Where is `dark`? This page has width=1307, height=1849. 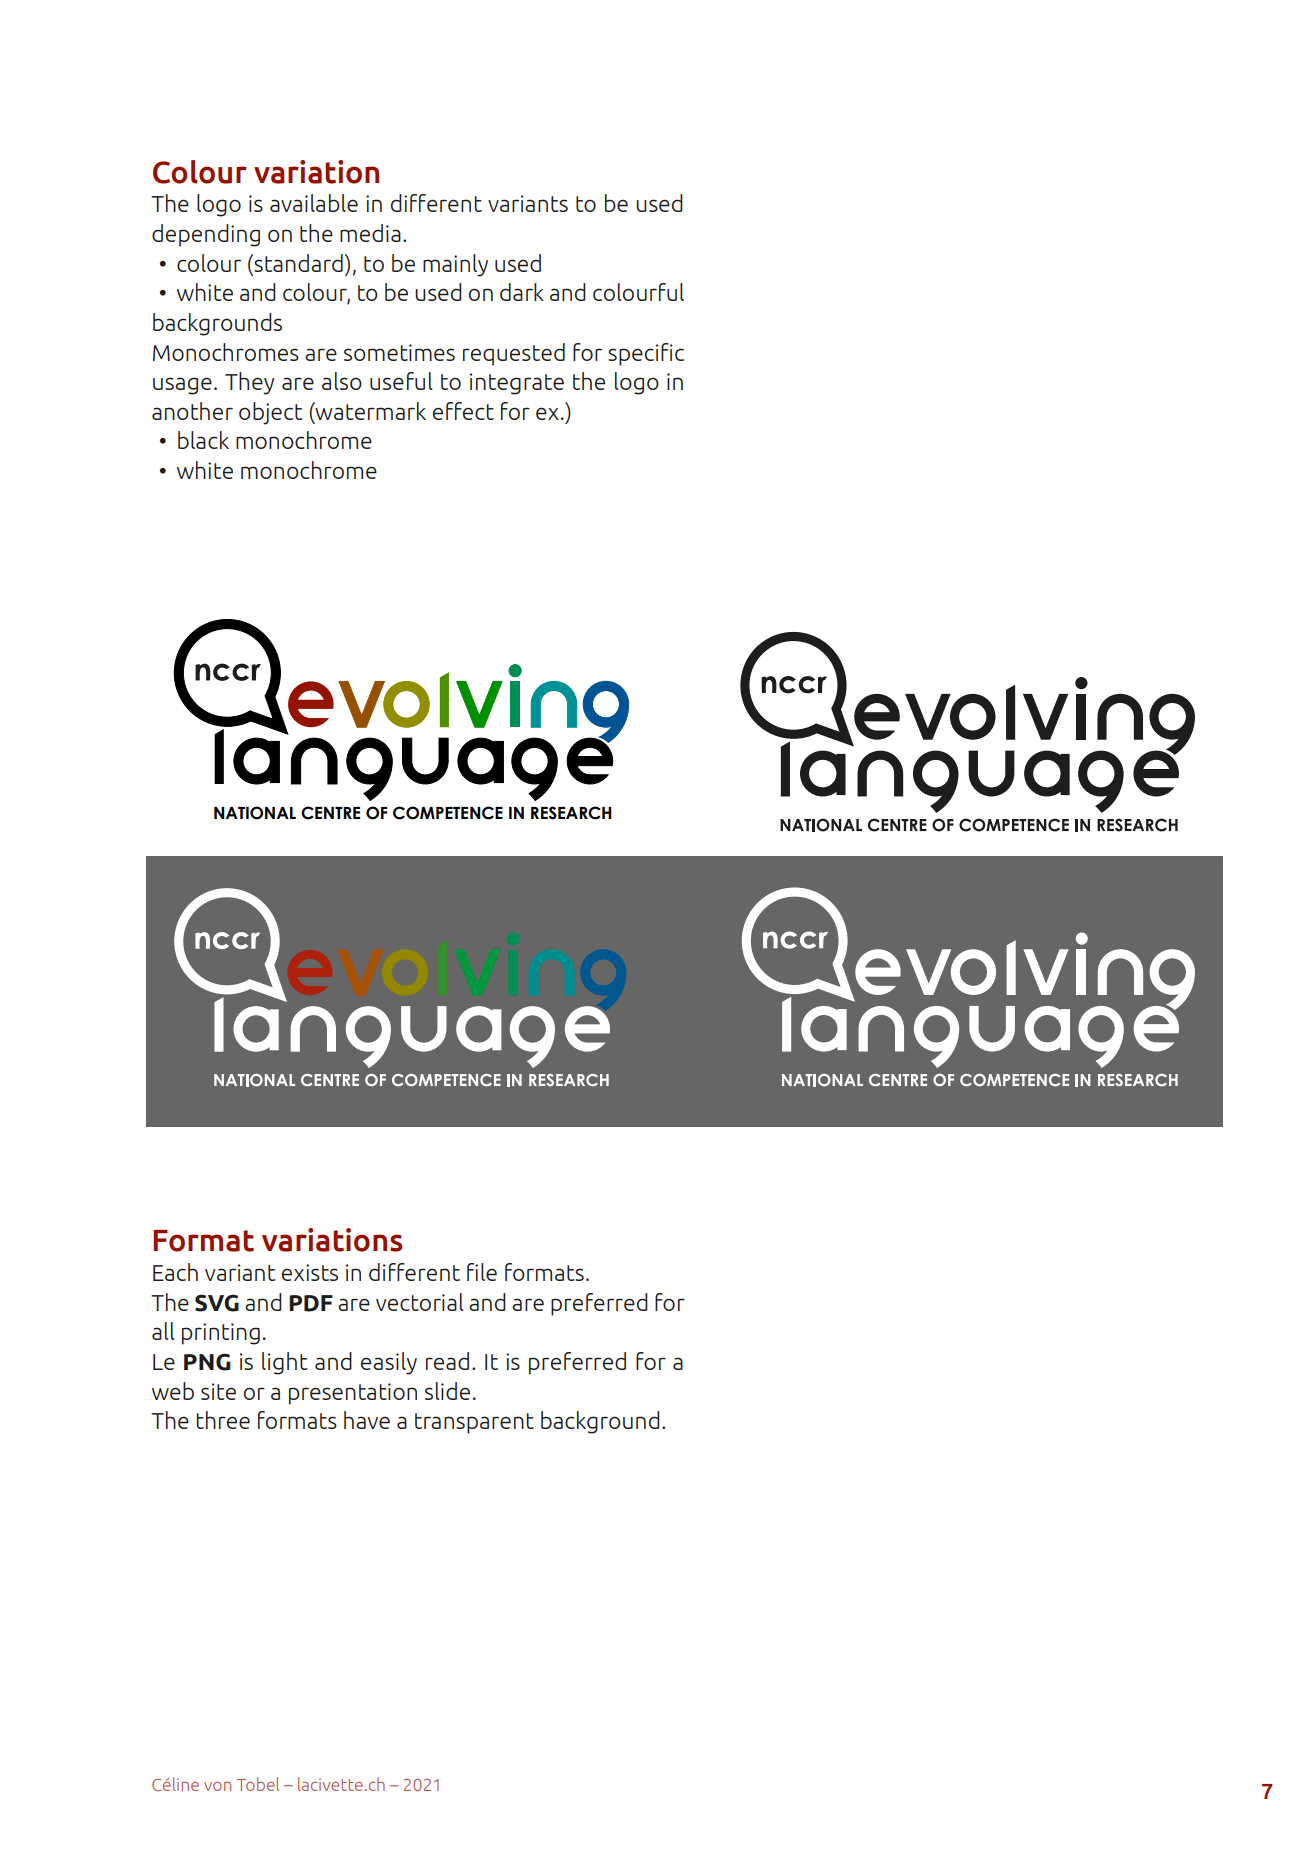
dark is located at coordinates (522, 292).
